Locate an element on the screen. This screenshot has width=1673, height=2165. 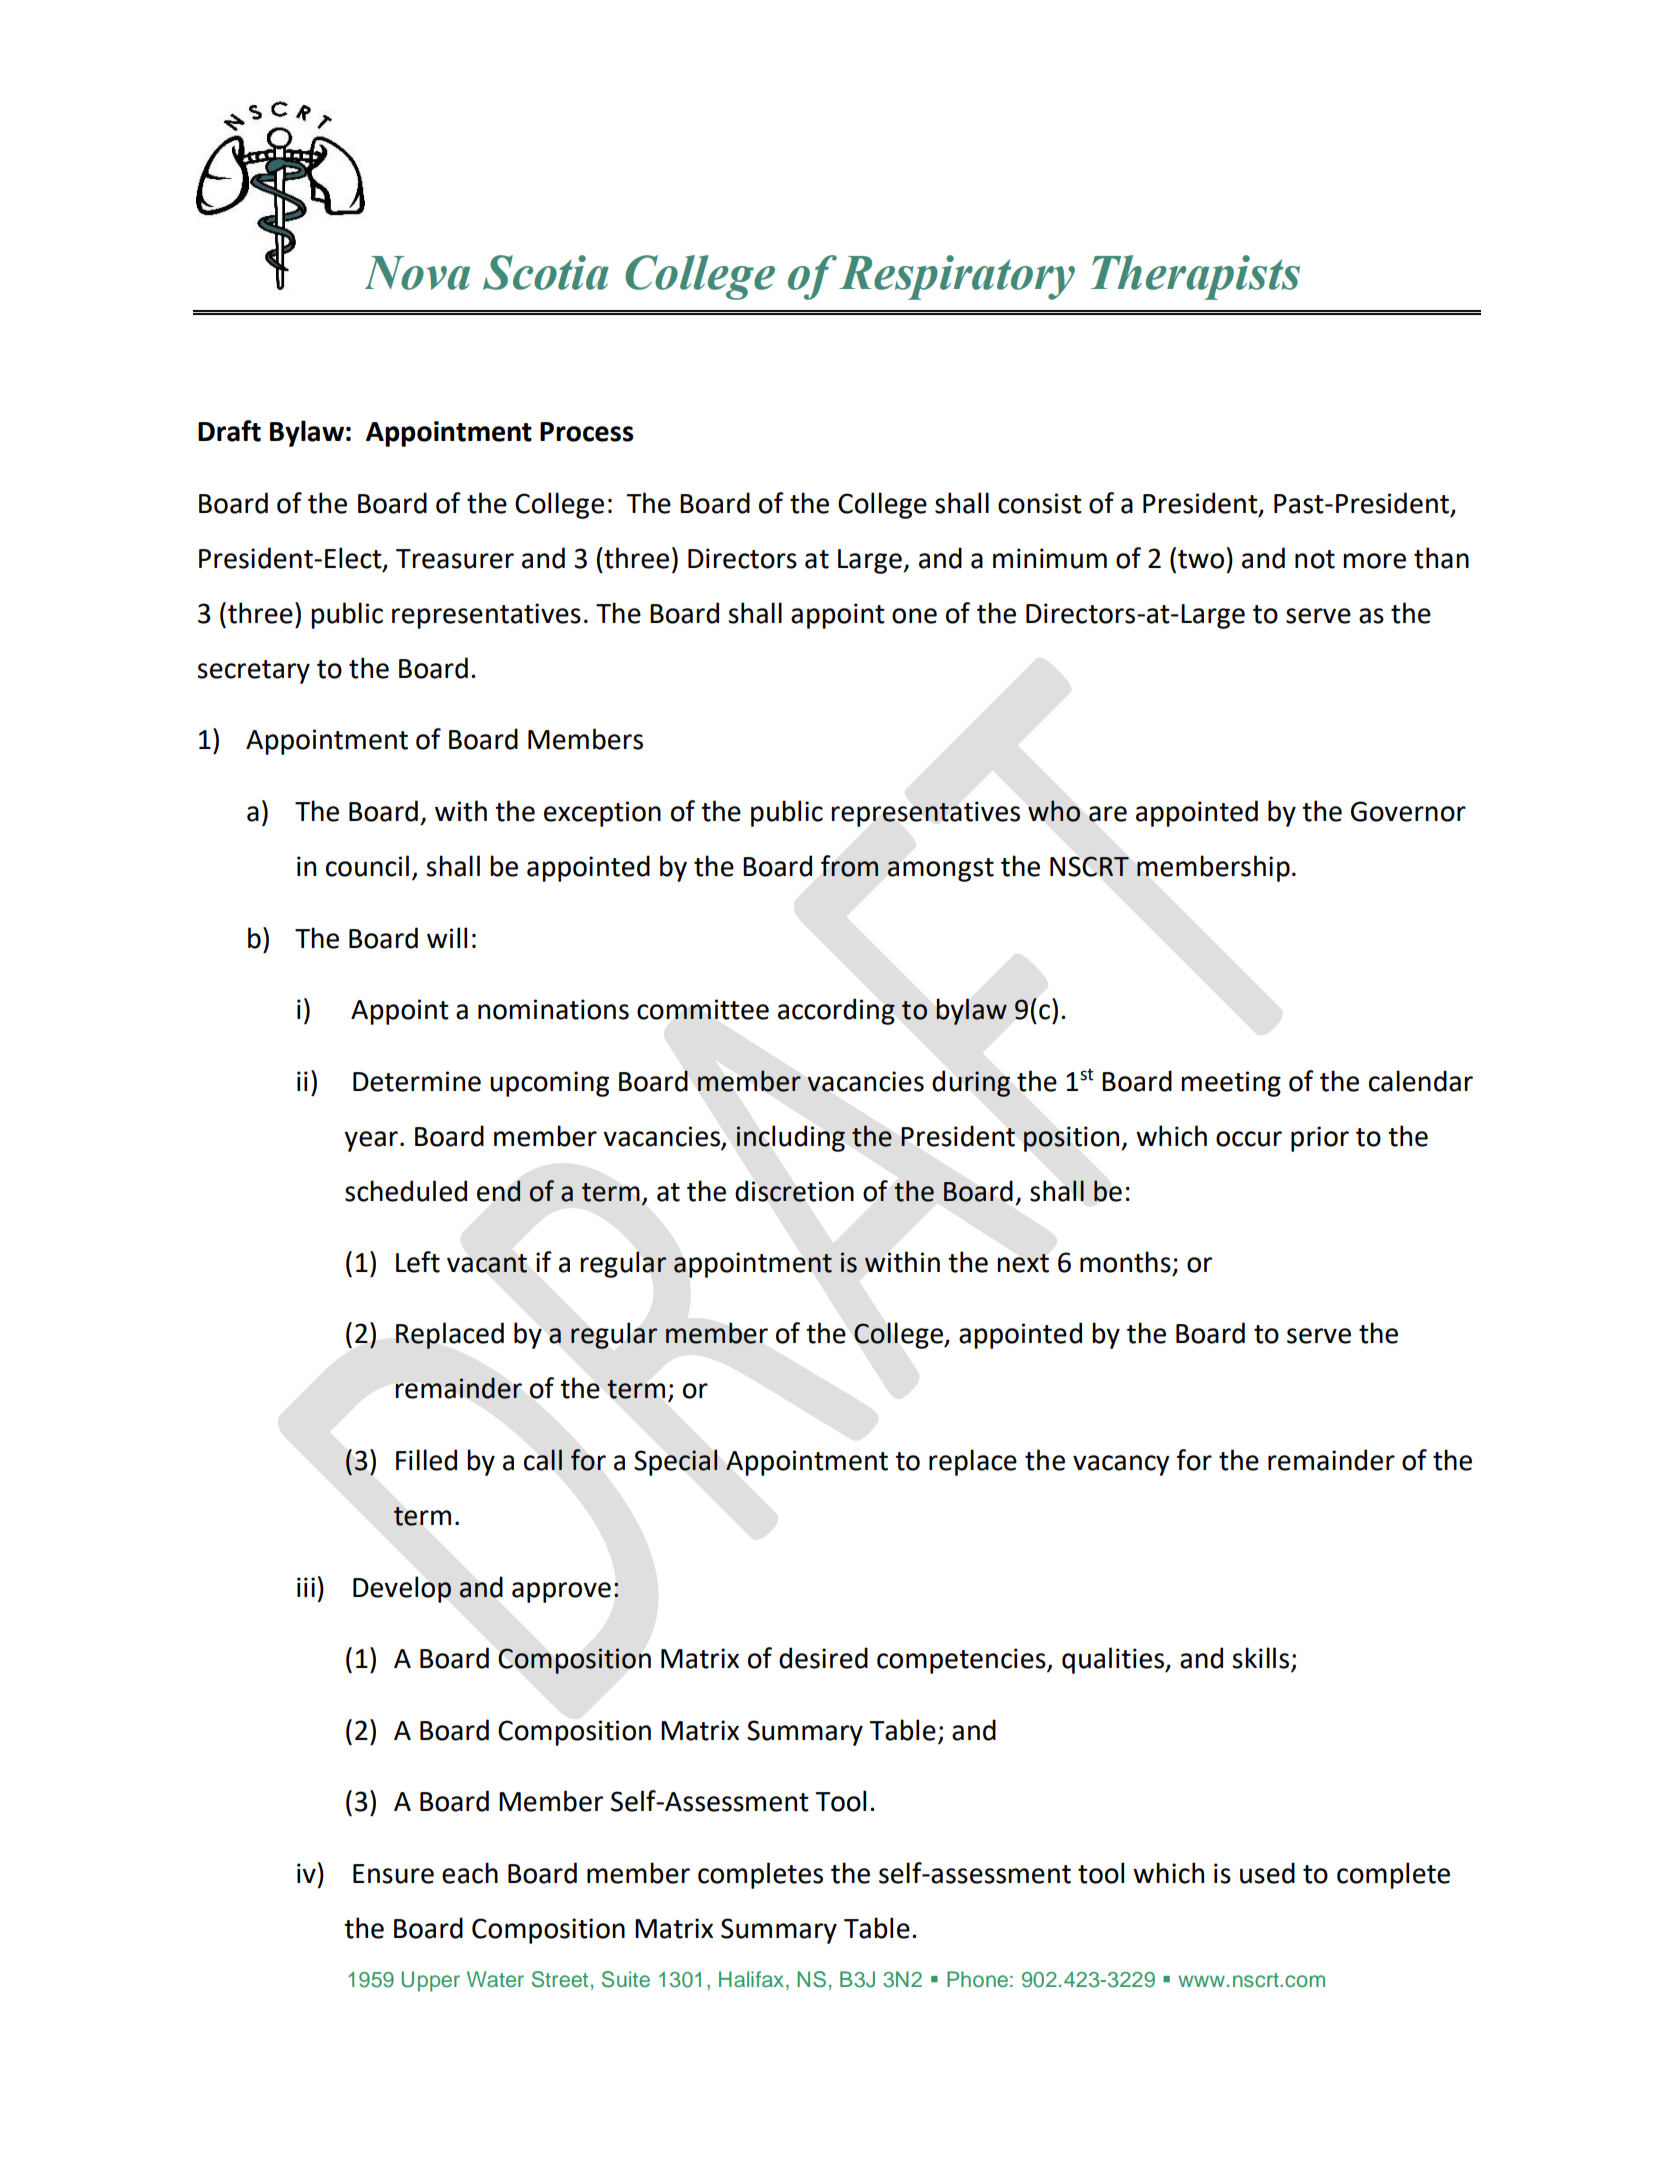
Therapists is located at coordinates (1195, 277).
